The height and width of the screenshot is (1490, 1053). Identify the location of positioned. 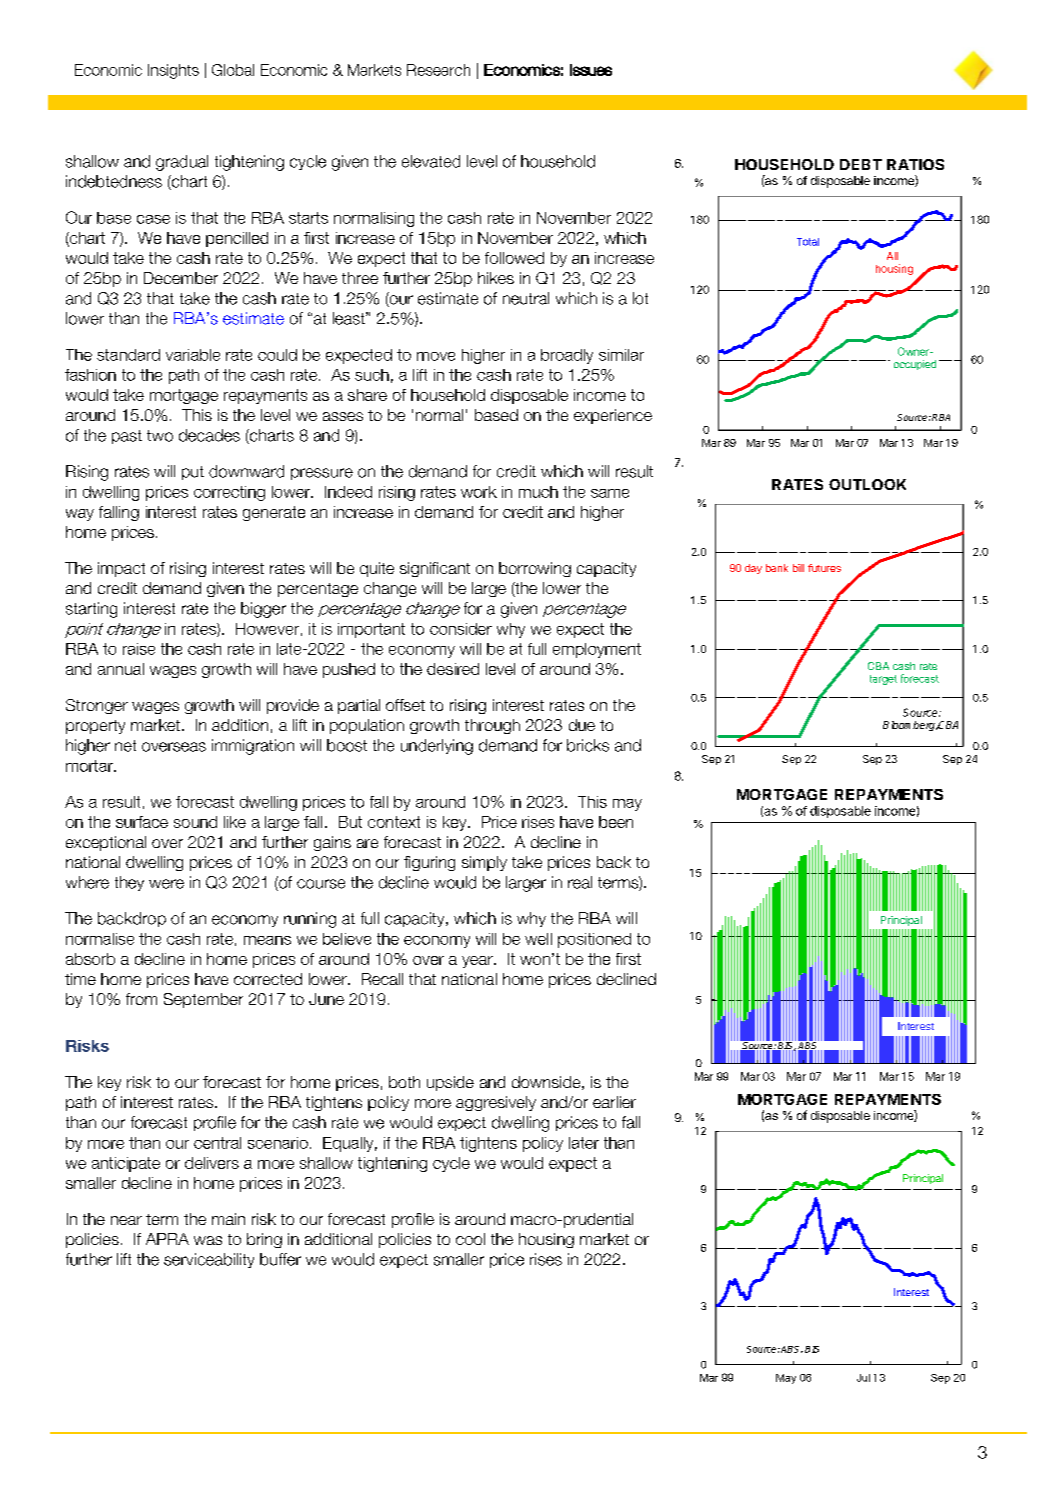
(594, 940).
